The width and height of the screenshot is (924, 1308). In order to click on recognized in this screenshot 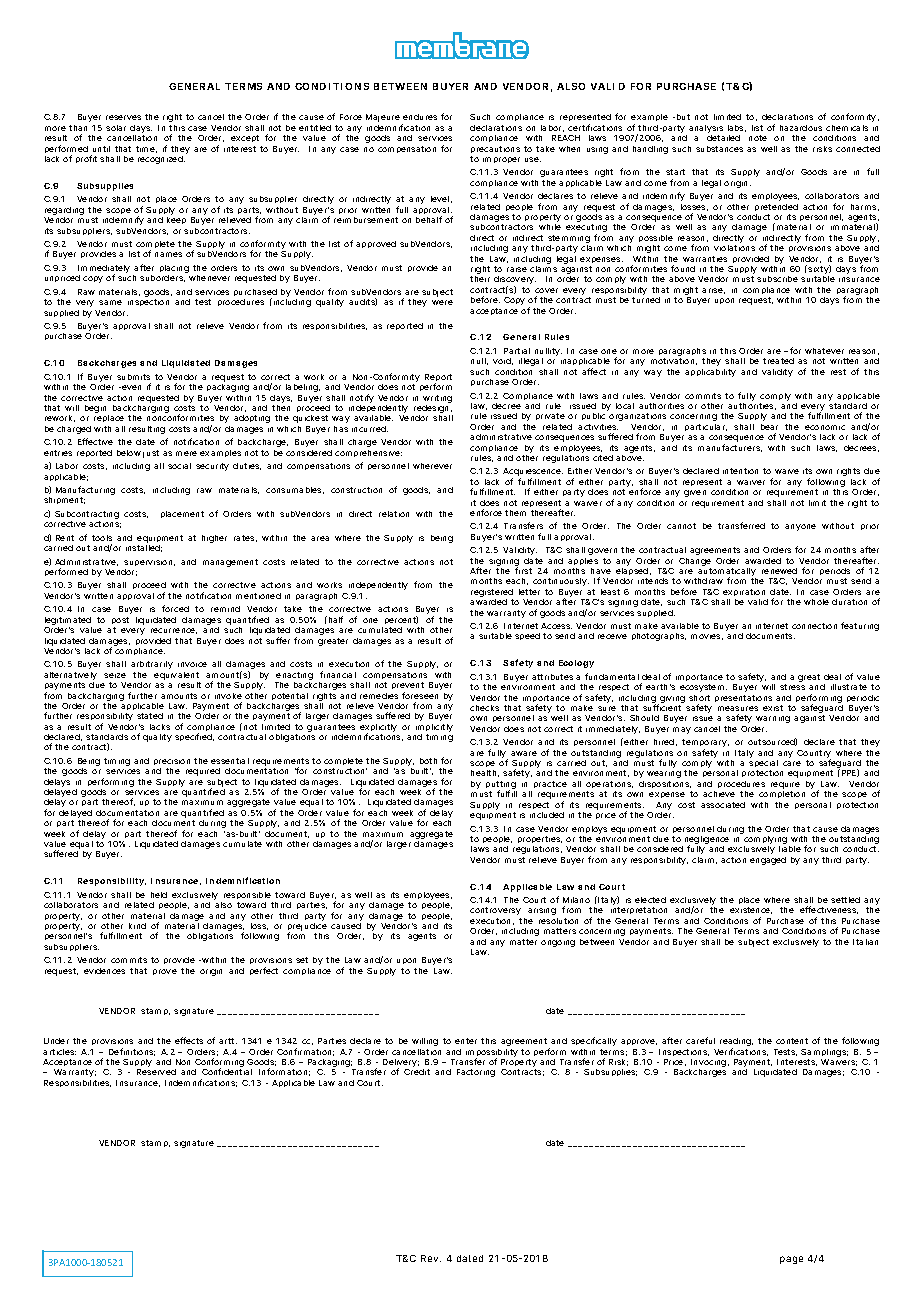, I will do `click(161, 160)`.
